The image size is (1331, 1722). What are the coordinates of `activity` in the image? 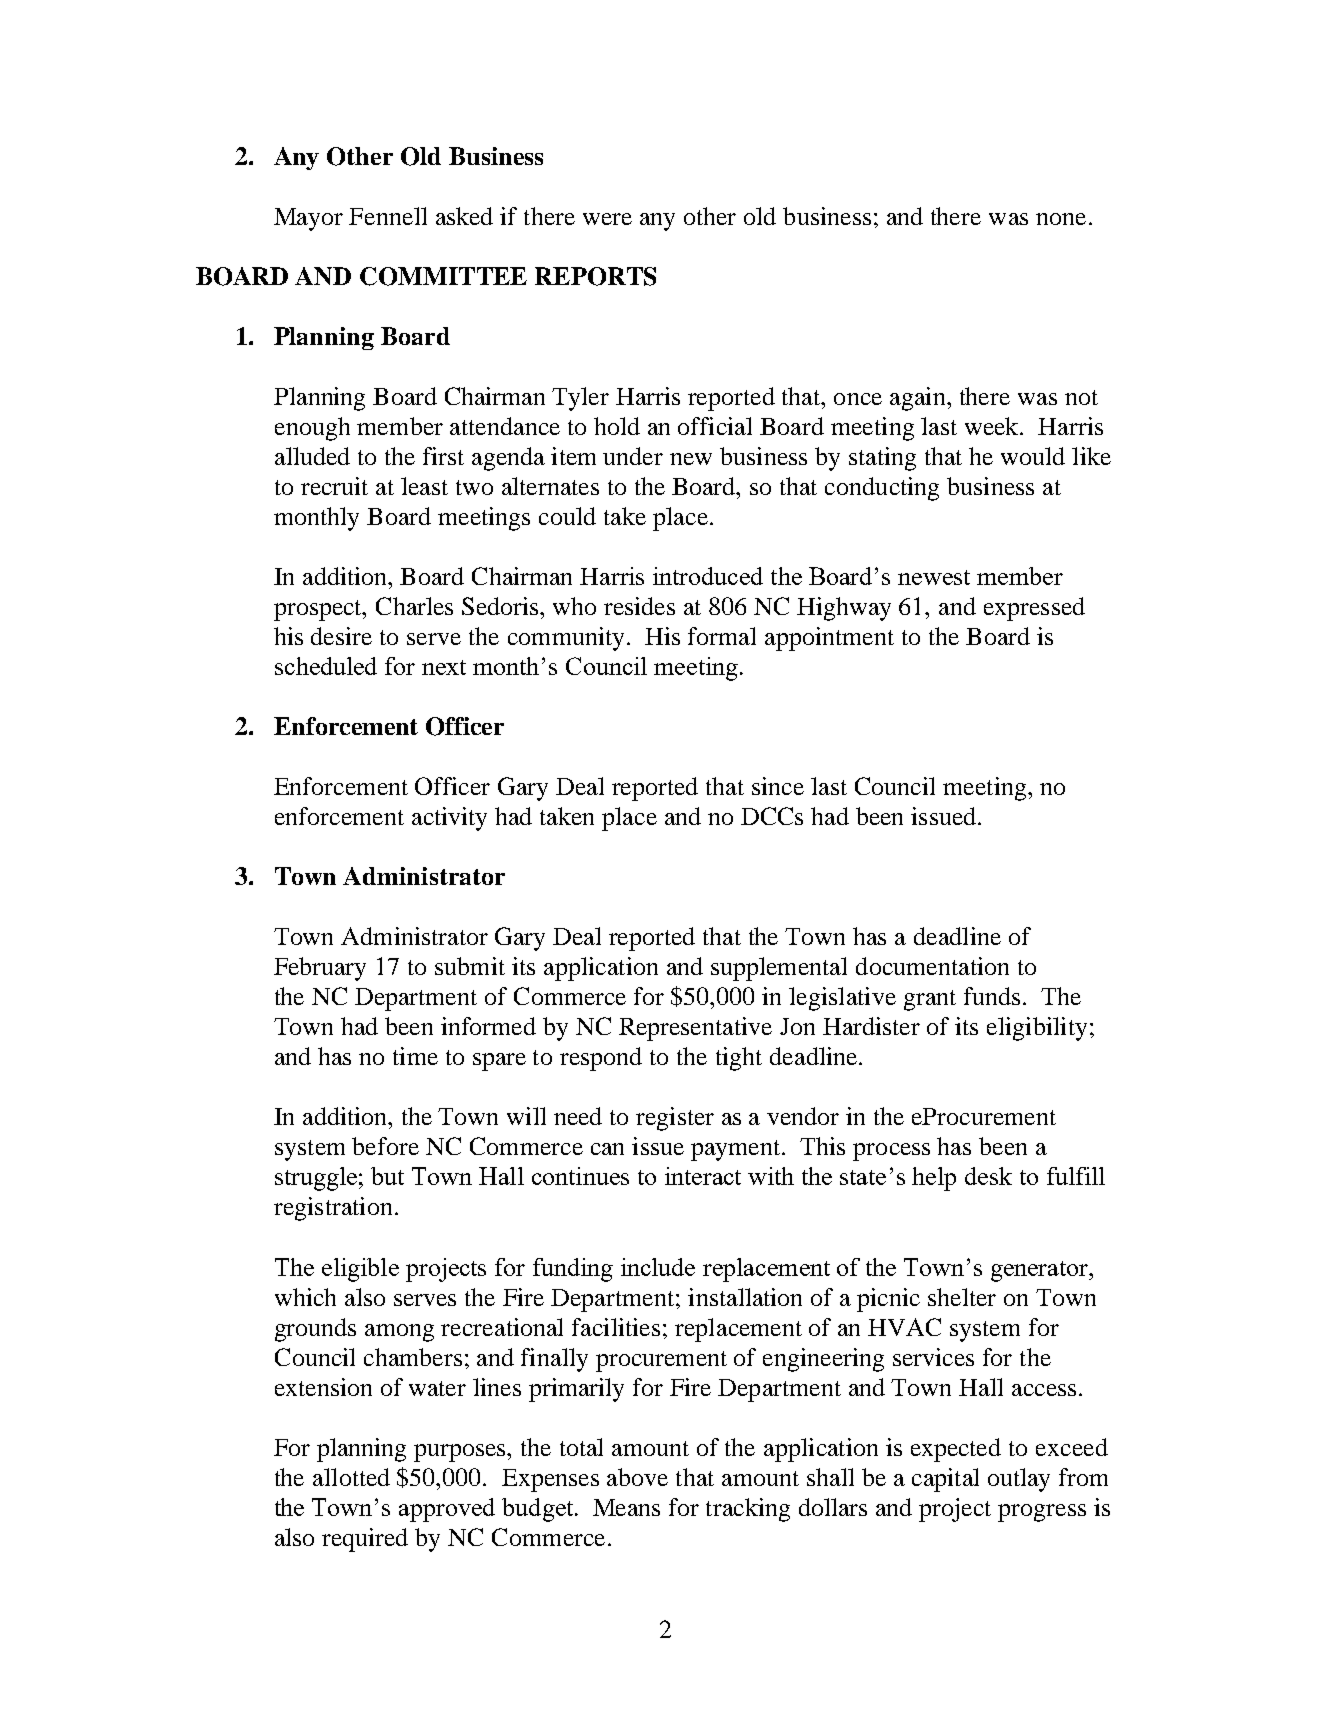 It's located at (449, 819).
